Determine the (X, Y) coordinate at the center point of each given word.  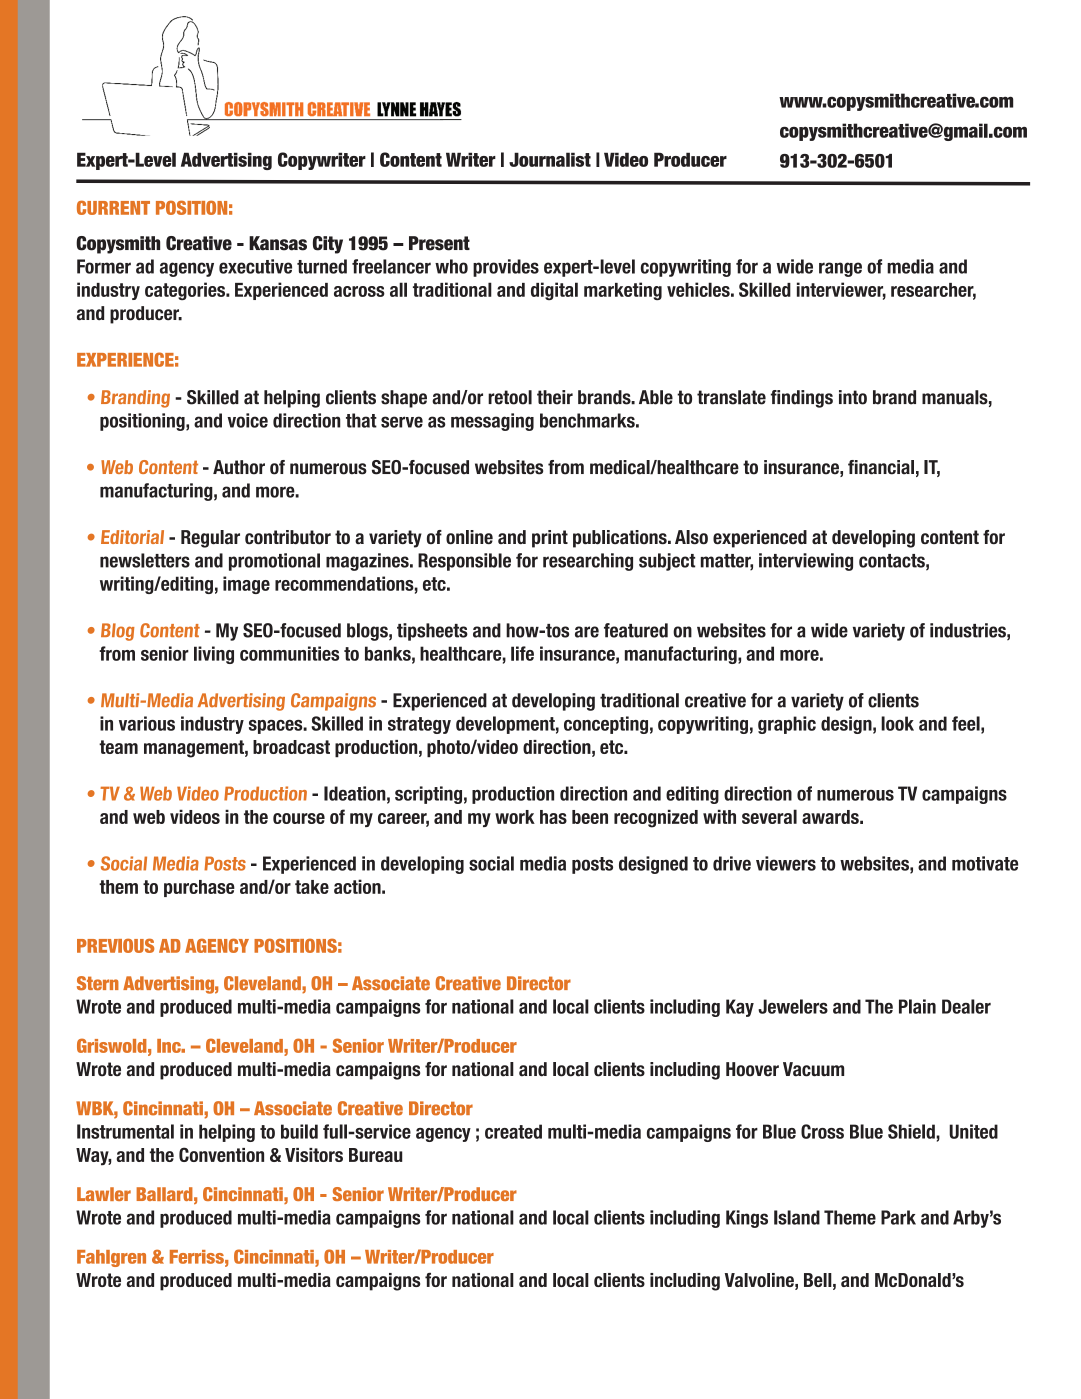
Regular (210, 539)
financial (881, 467)
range (840, 269)
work (515, 817)
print (550, 539)
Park (898, 1217)
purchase (199, 888)
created (513, 1131)
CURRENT (113, 207)
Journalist (550, 159)
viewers (786, 863)
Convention (221, 1154)
